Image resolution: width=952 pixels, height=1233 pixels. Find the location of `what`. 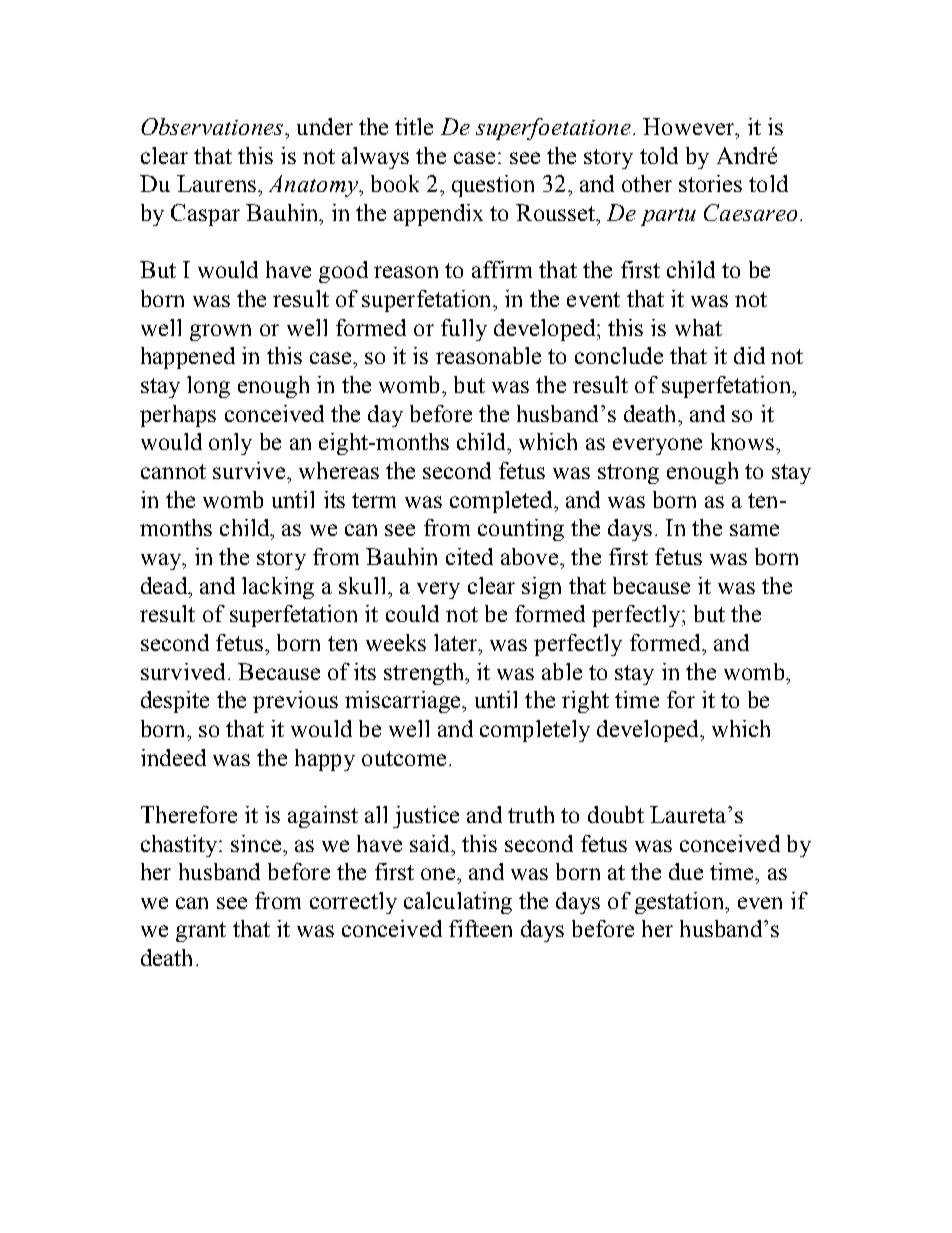

what is located at coordinates (698, 327).
